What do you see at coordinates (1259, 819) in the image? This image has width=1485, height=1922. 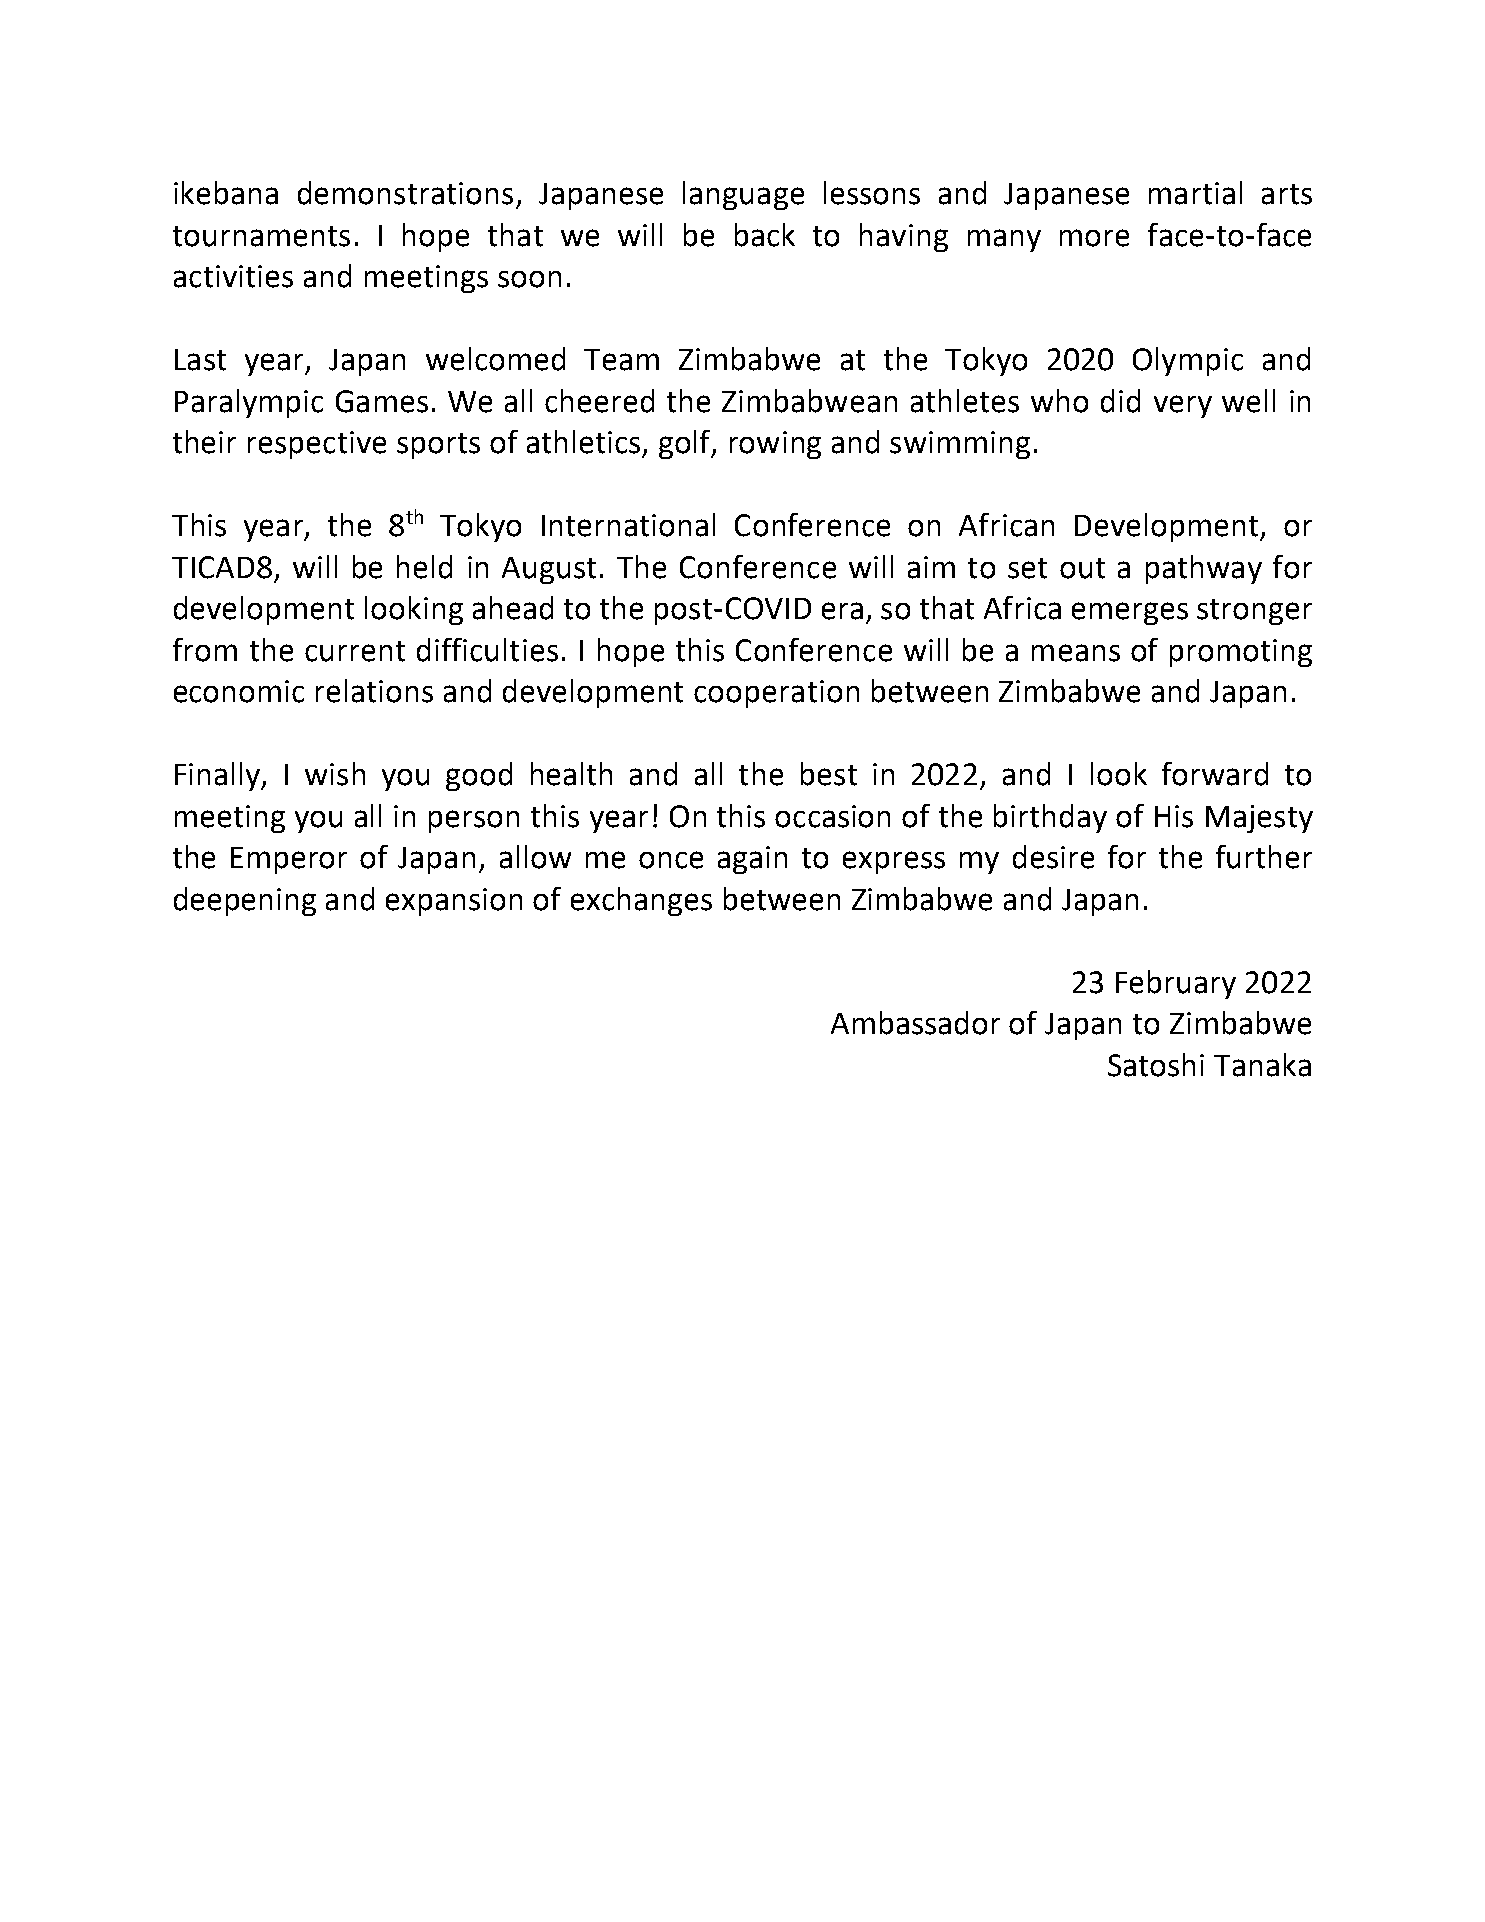 I see `Majesty` at bounding box center [1259, 819].
